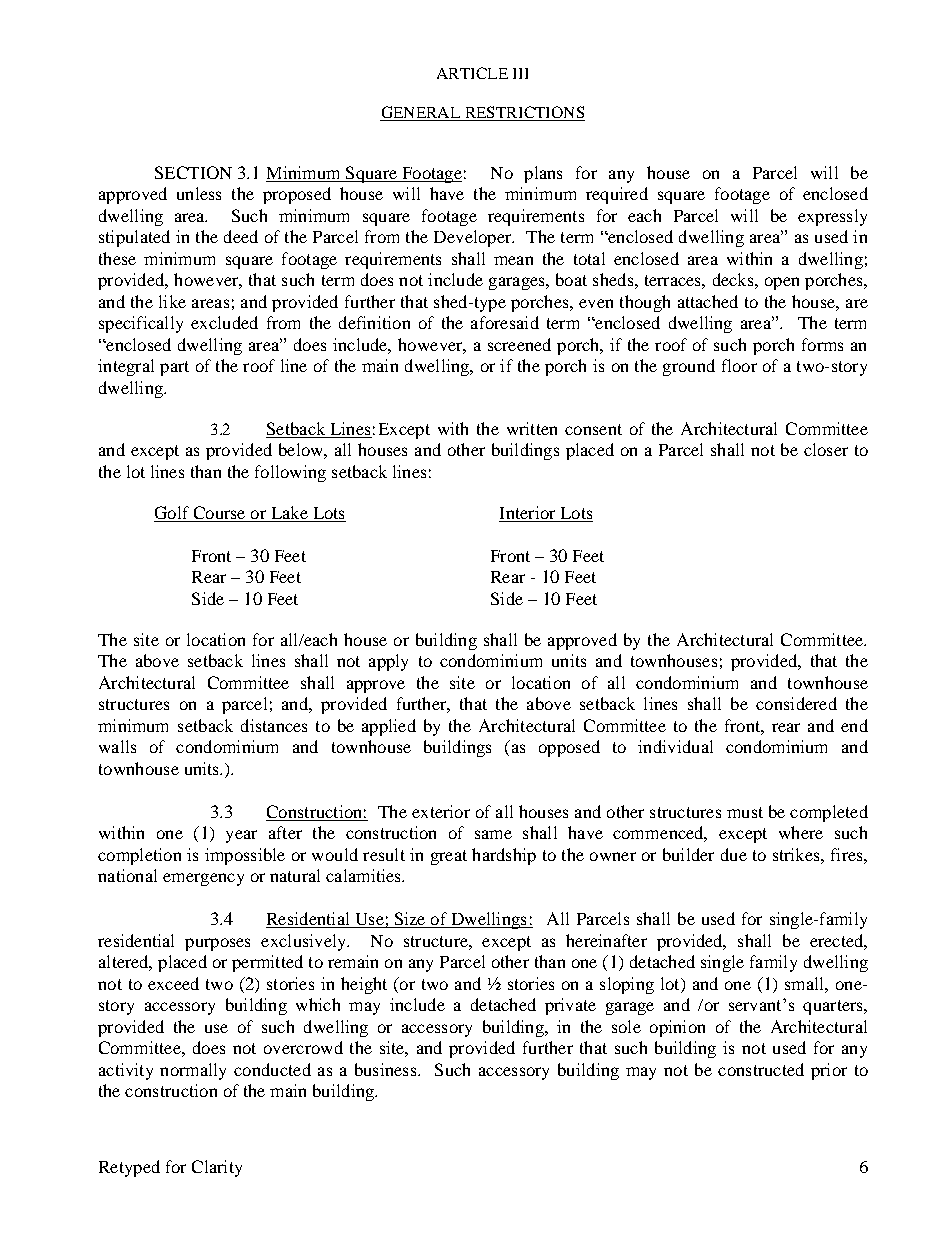 Image resolution: width=952 pixels, height=1233 pixels. Describe the element at coordinates (782, 283) in the page. I see `open` at that location.
